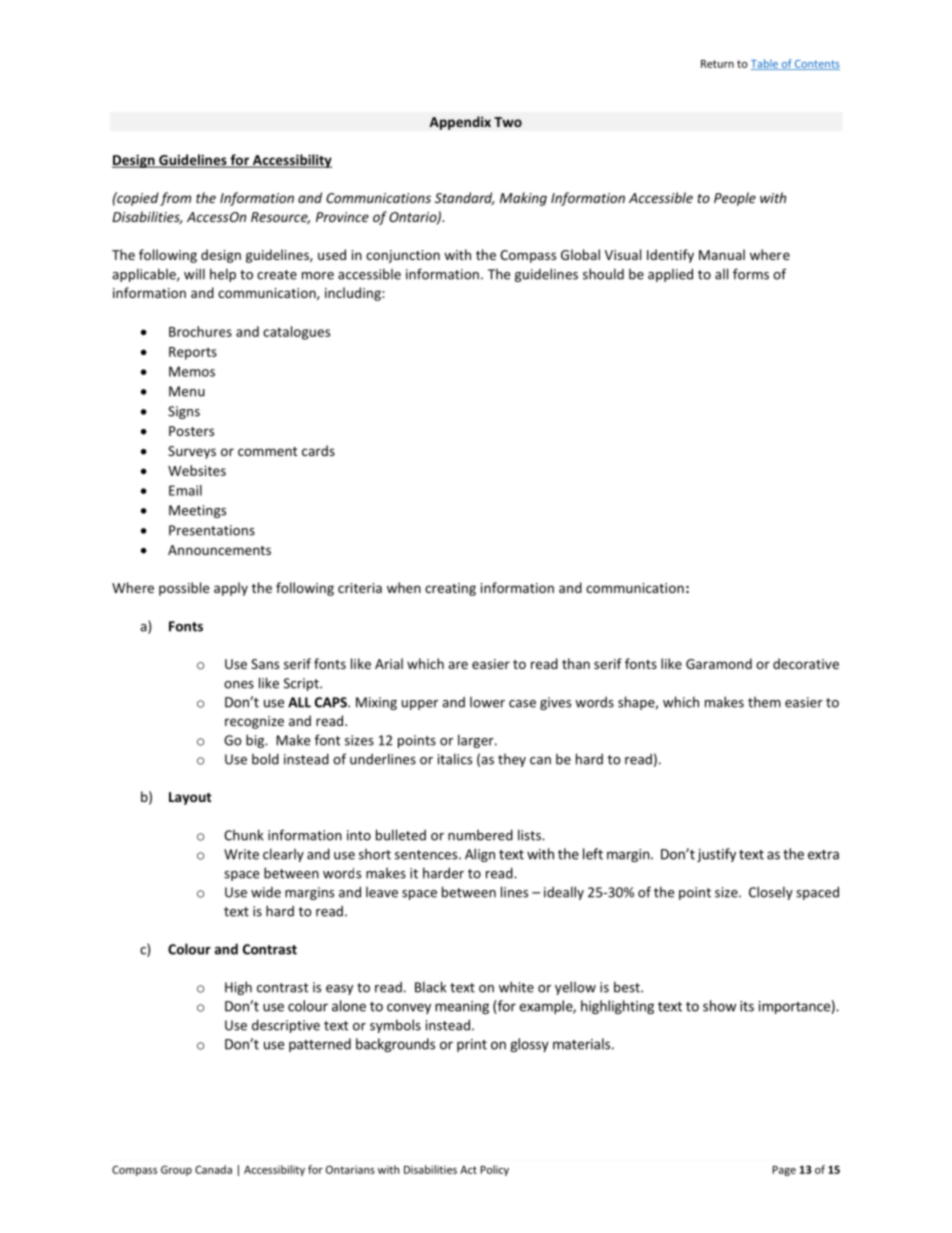 The height and width of the document is (1233, 952). What do you see at coordinates (213, 1169) in the document?
I see `Canada` at bounding box center [213, 1169].
